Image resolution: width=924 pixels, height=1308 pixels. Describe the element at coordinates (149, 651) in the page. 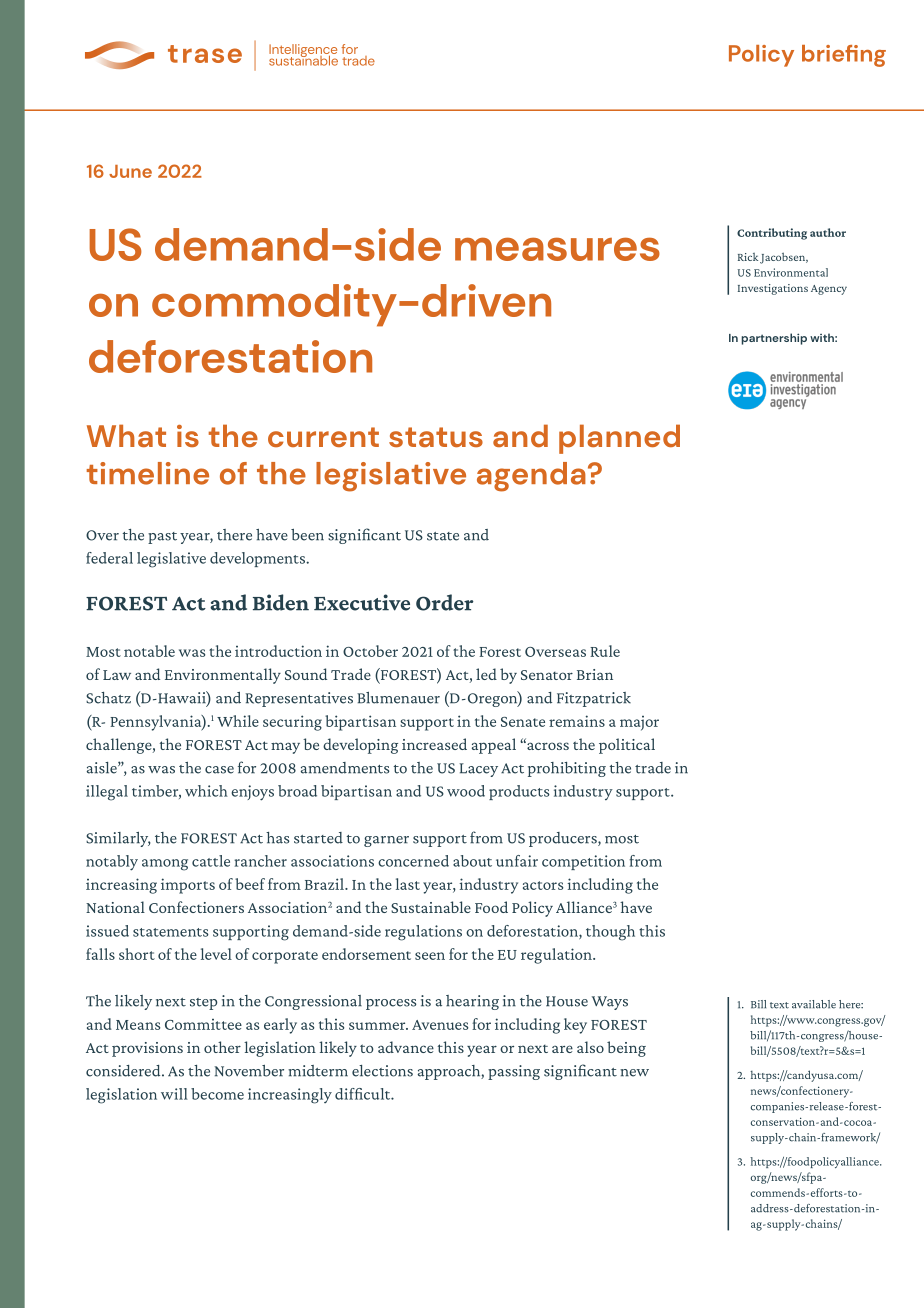

I see `notable` at that location.
